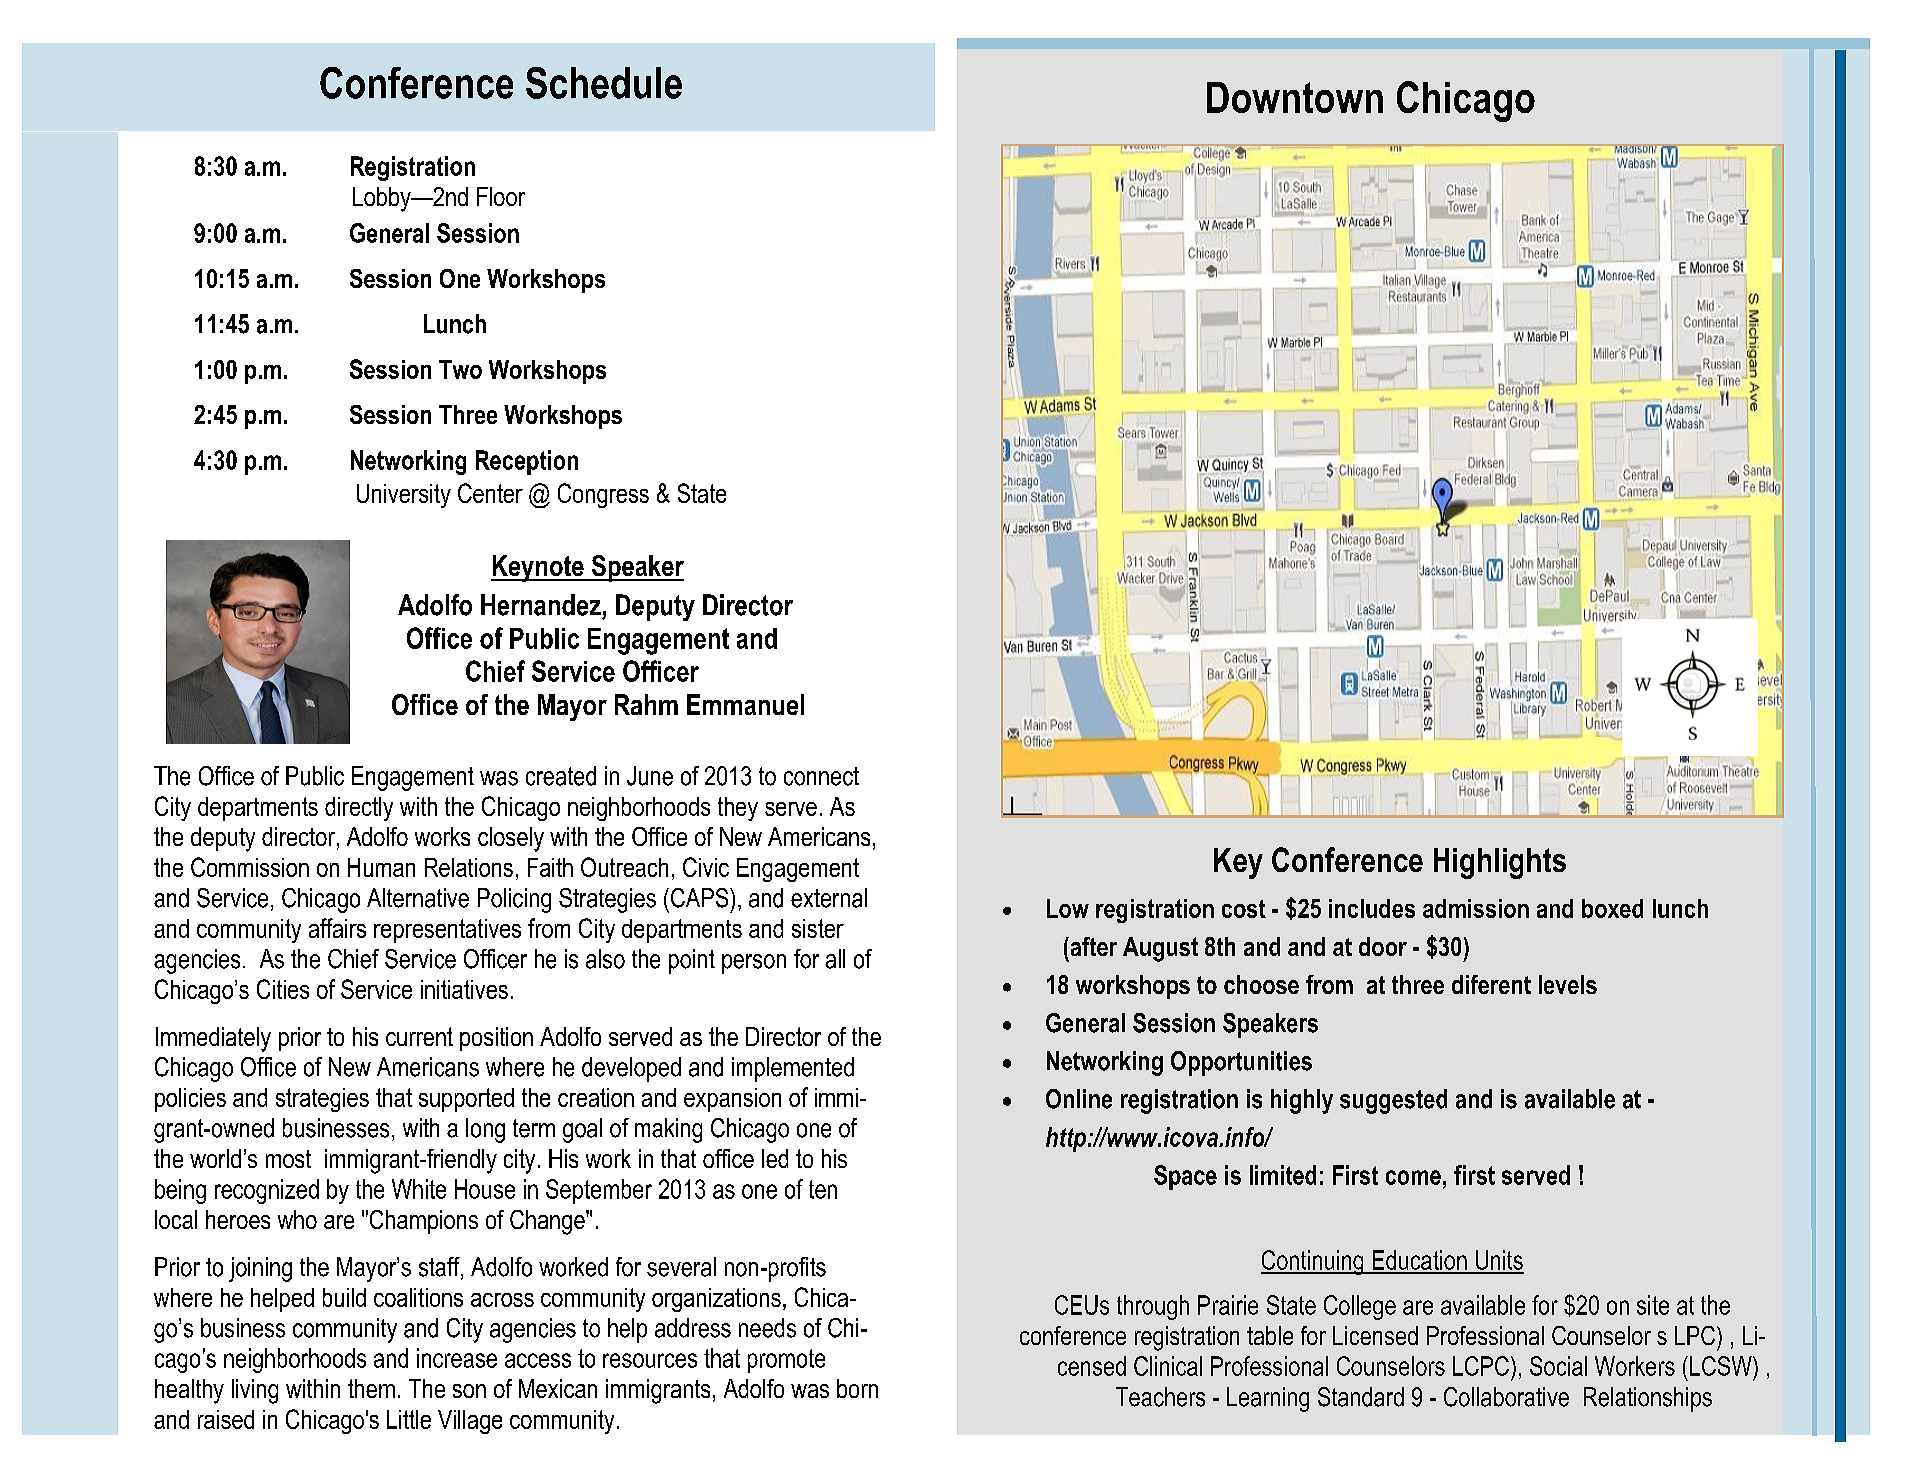  I want to click on levels, so click(1568, 984).
